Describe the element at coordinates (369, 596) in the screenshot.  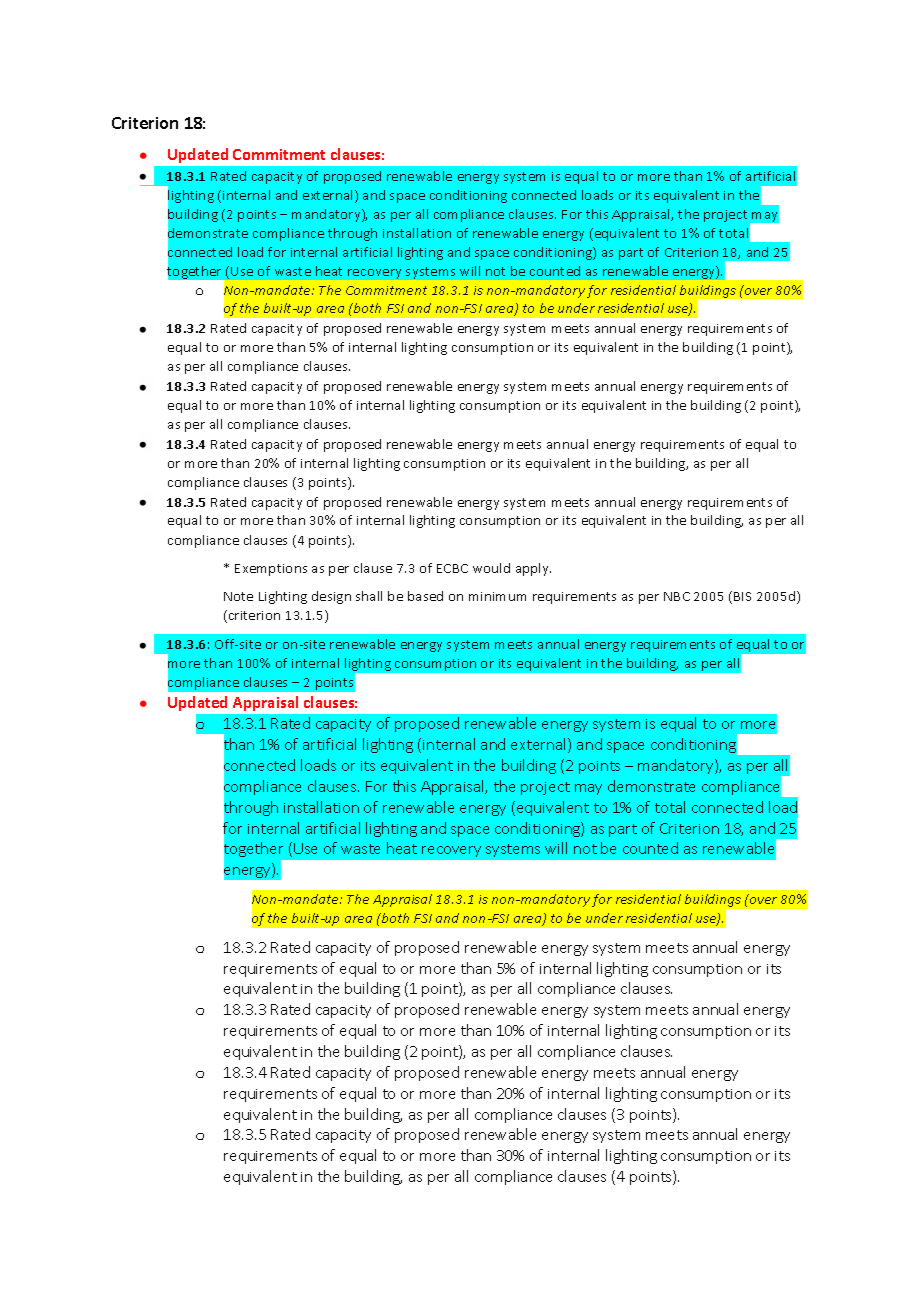
I see `shall` at that location.
